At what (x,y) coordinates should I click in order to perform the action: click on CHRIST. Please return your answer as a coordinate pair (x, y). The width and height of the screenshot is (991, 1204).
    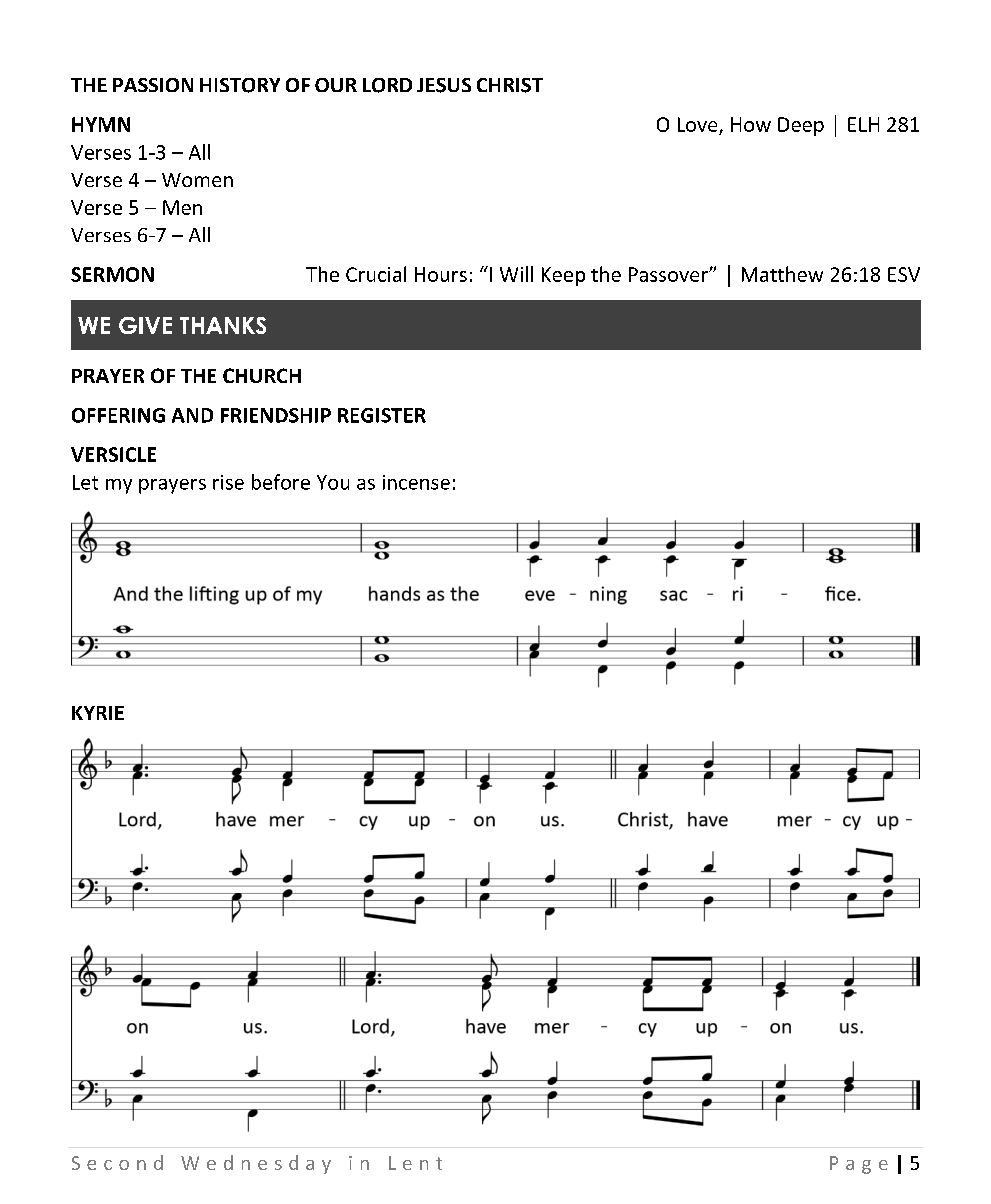
    Looking at the image, I should click on (510, 85).
